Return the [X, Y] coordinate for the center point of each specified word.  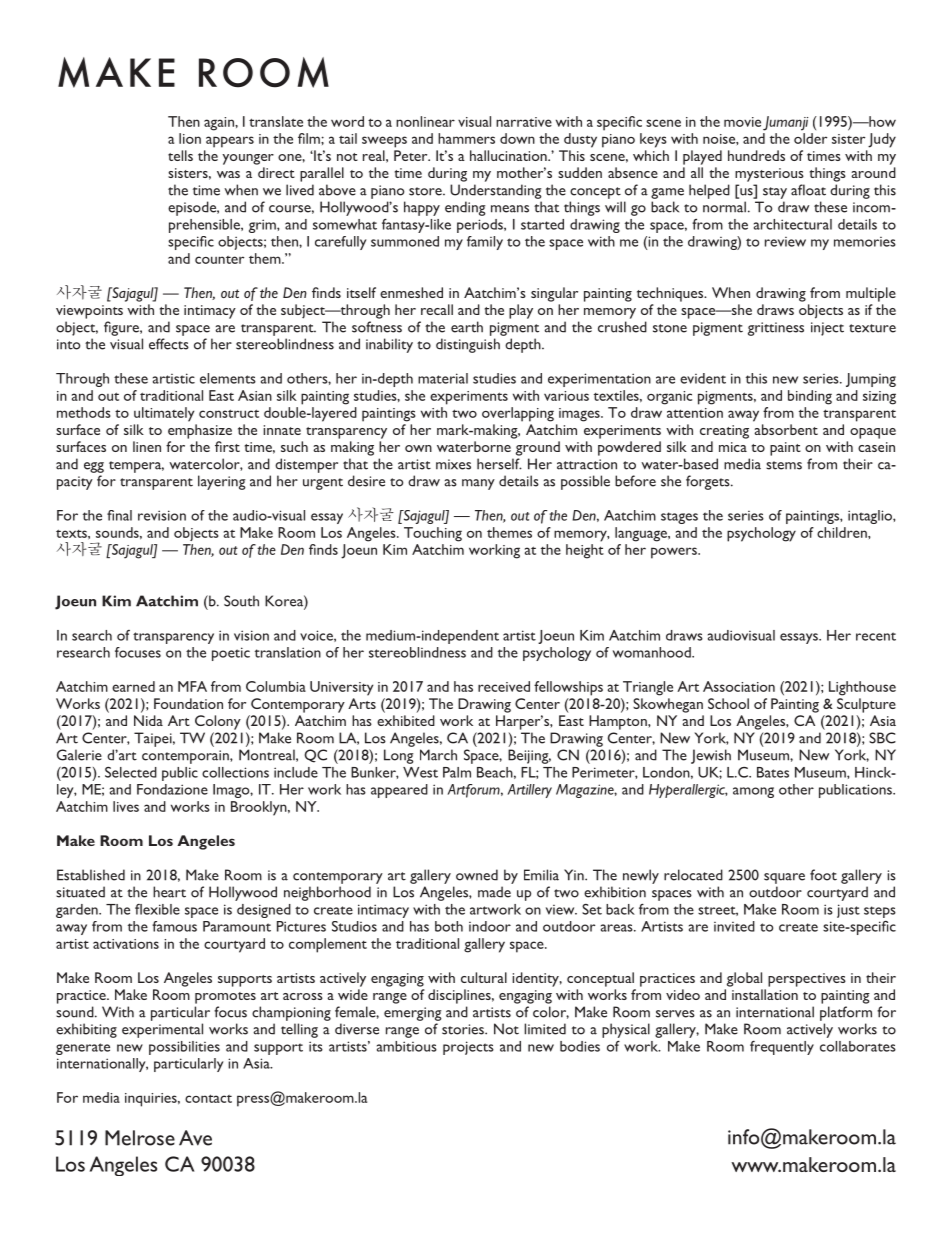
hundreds [756, 155]
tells [180, 155]
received [504, 686]
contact [208, 1098]
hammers [466, 138]
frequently [782, 1048]
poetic [231, 654]
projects [468, 1048]
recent [876, 636]
